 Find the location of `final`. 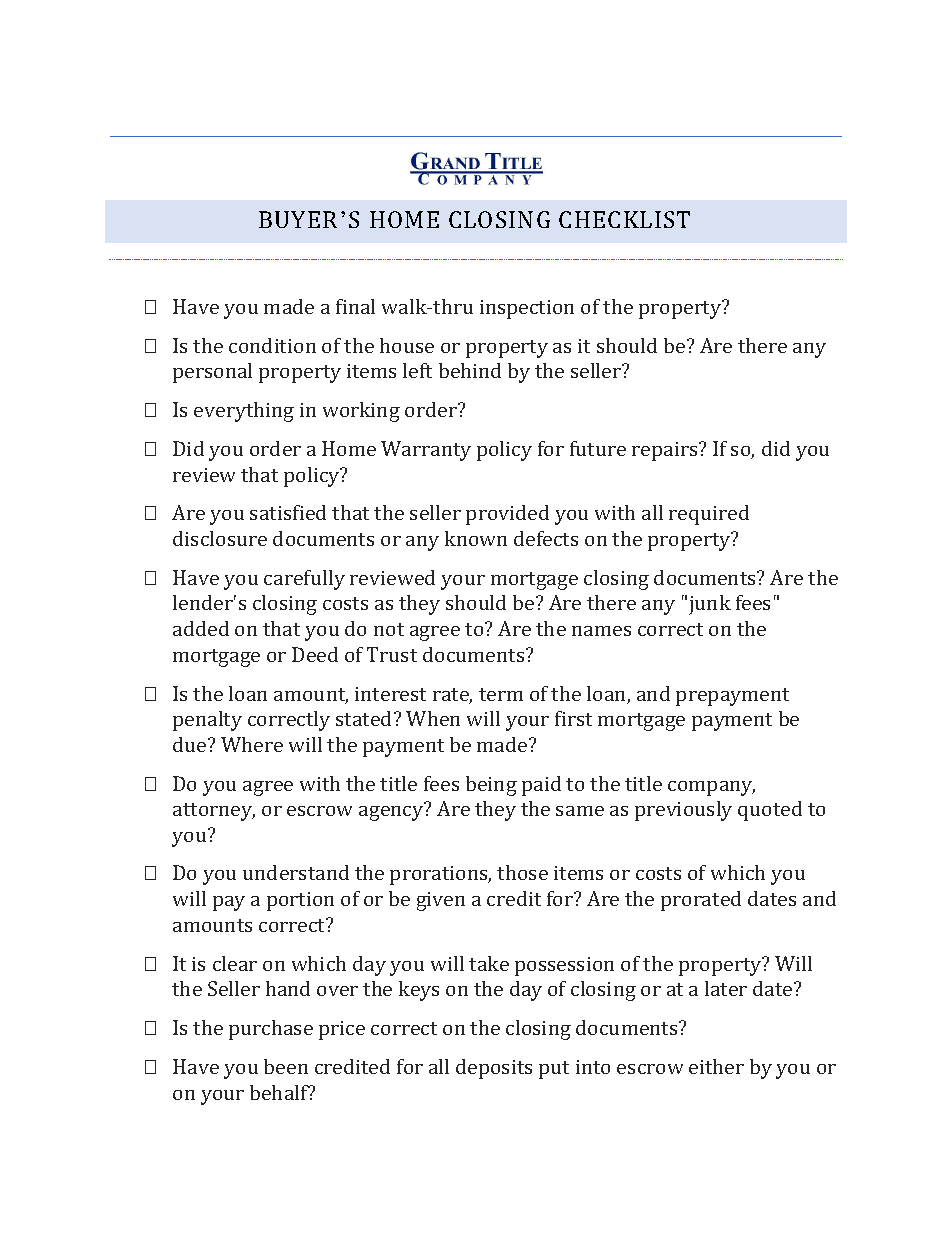

final is located at coordinates (355, 306).
